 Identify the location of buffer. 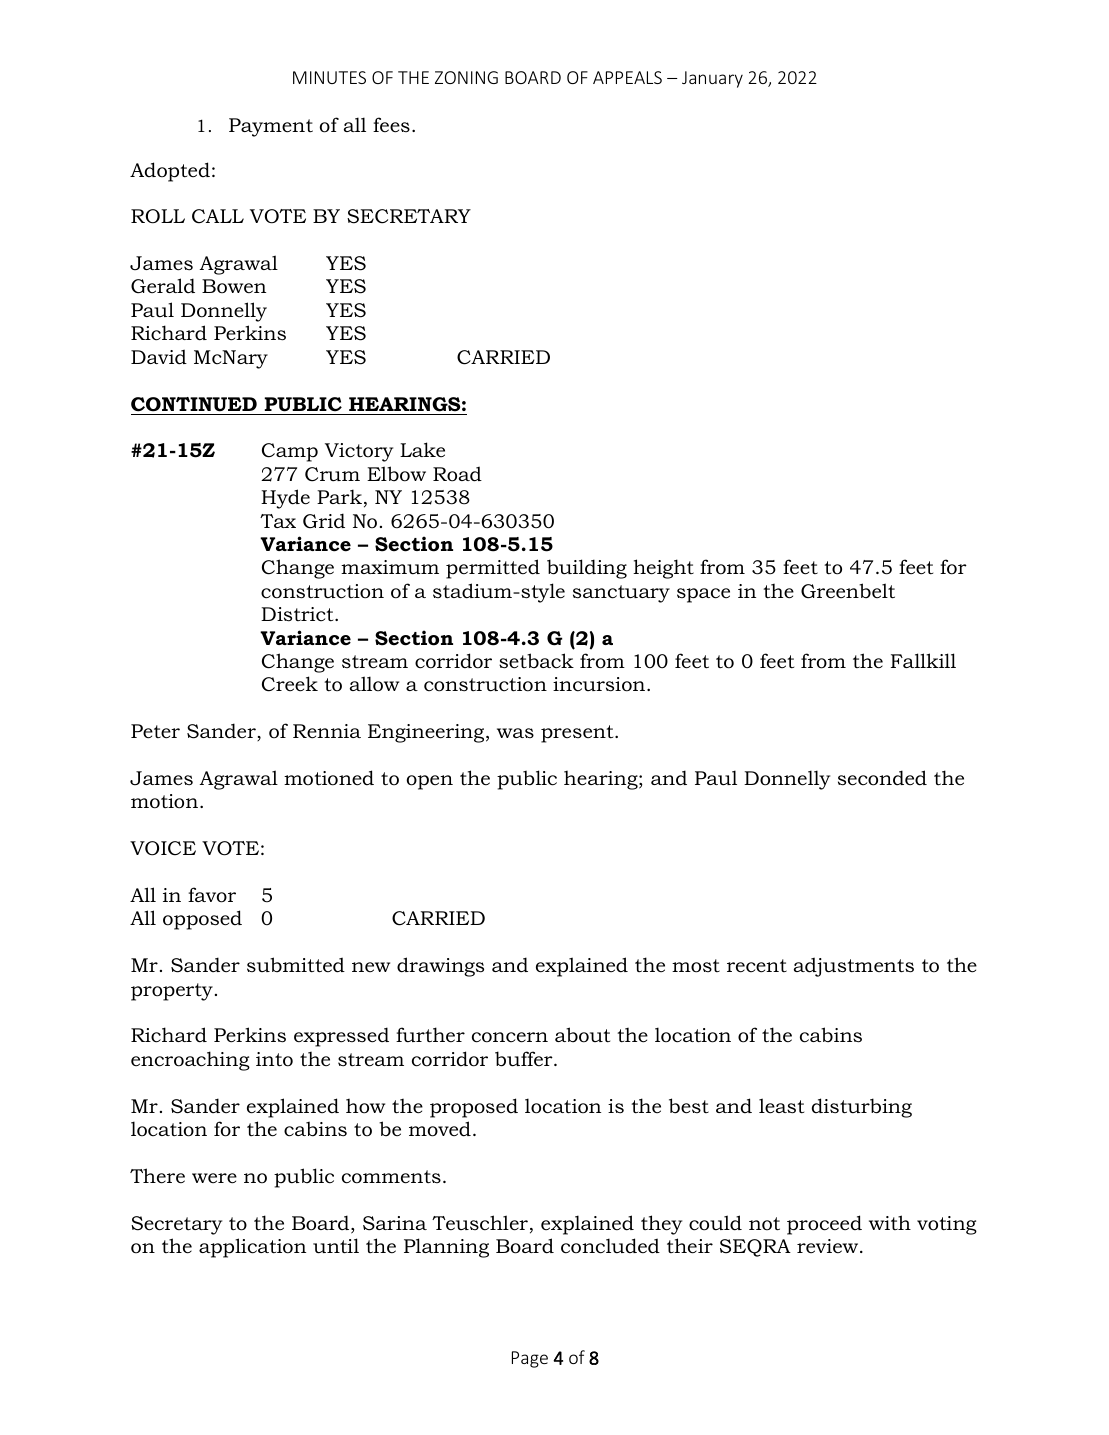
(525, 1059).
